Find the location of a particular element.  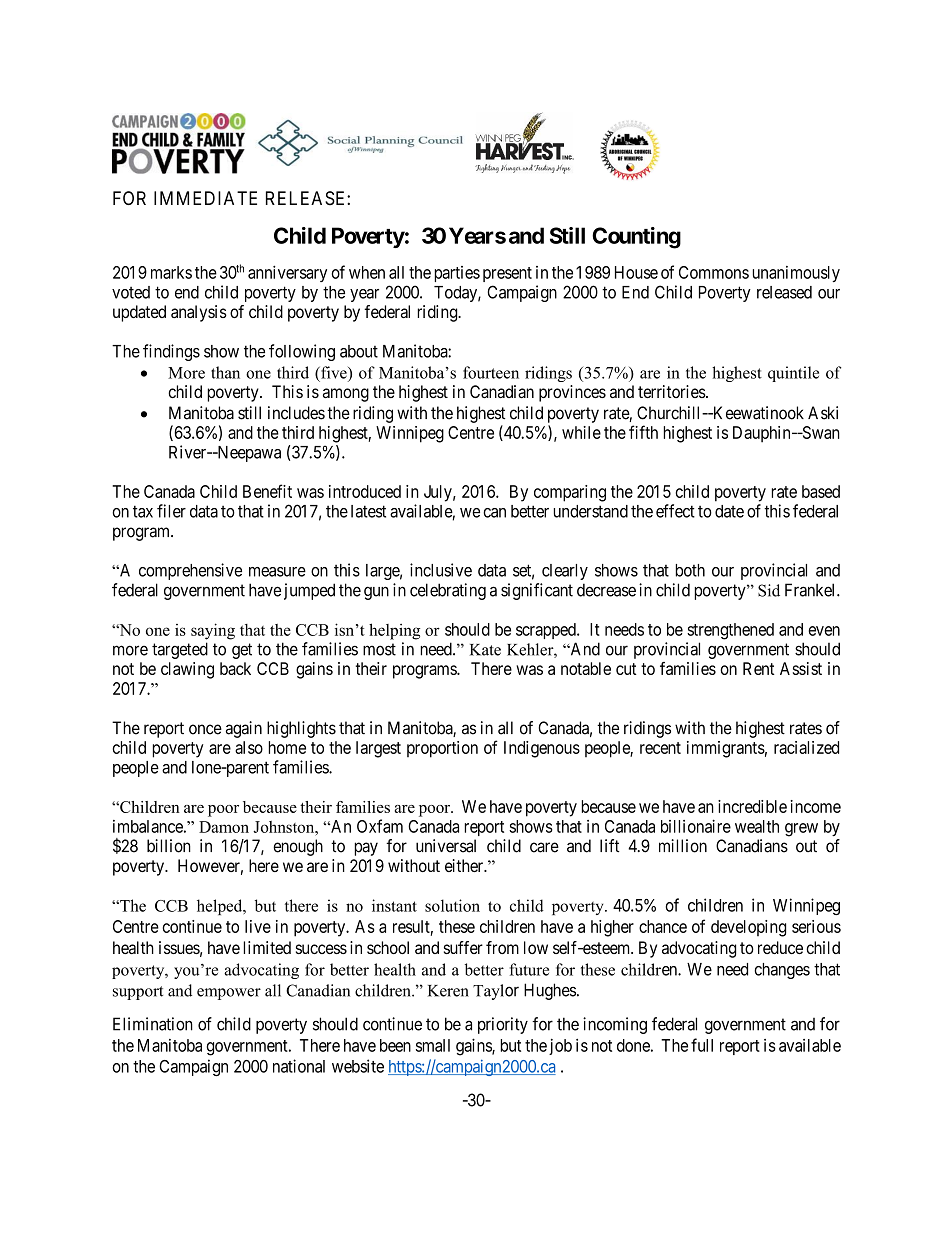

parties is located at coordinates (457, 274).
